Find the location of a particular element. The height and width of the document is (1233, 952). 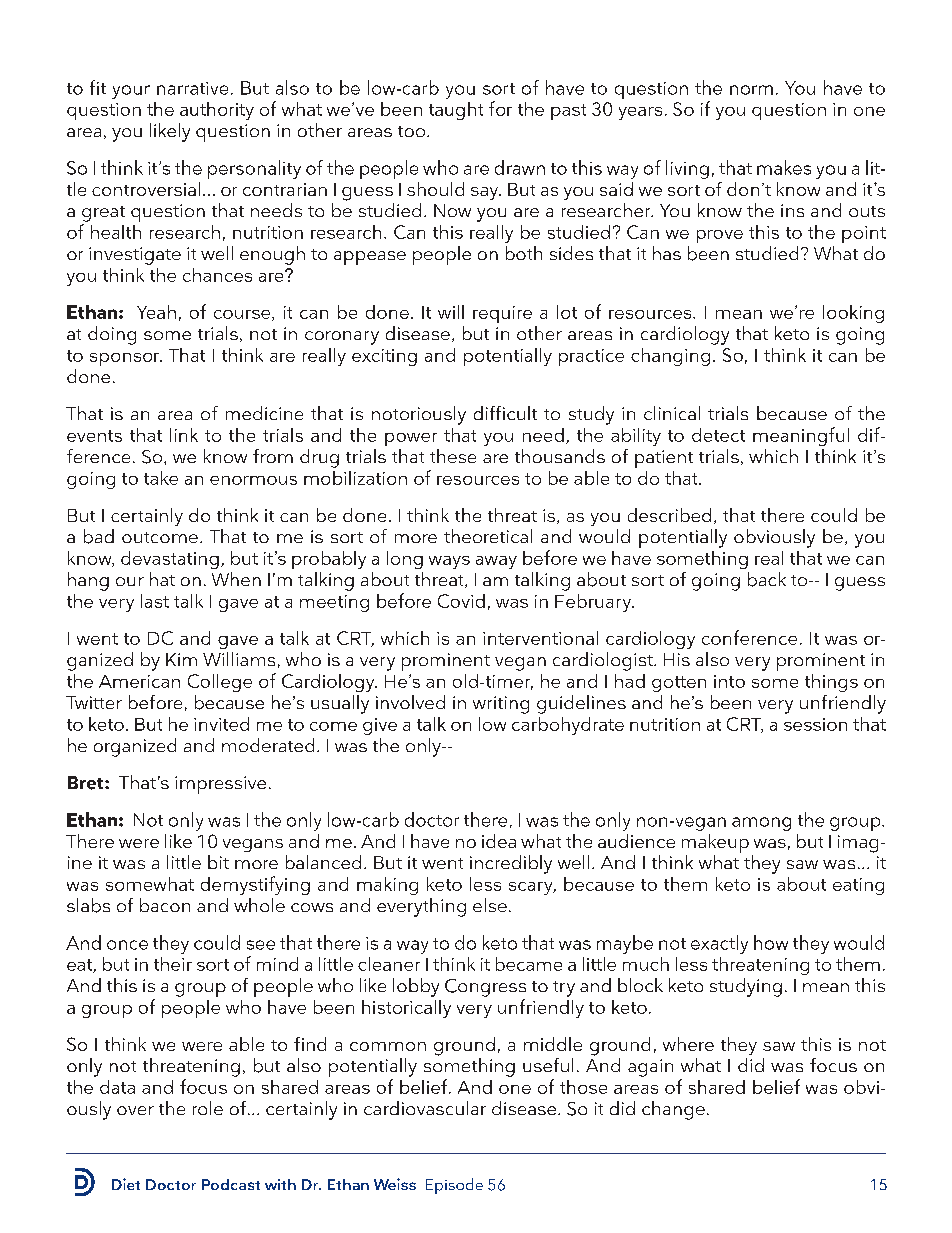

session is located at coordinates (815, 724).
